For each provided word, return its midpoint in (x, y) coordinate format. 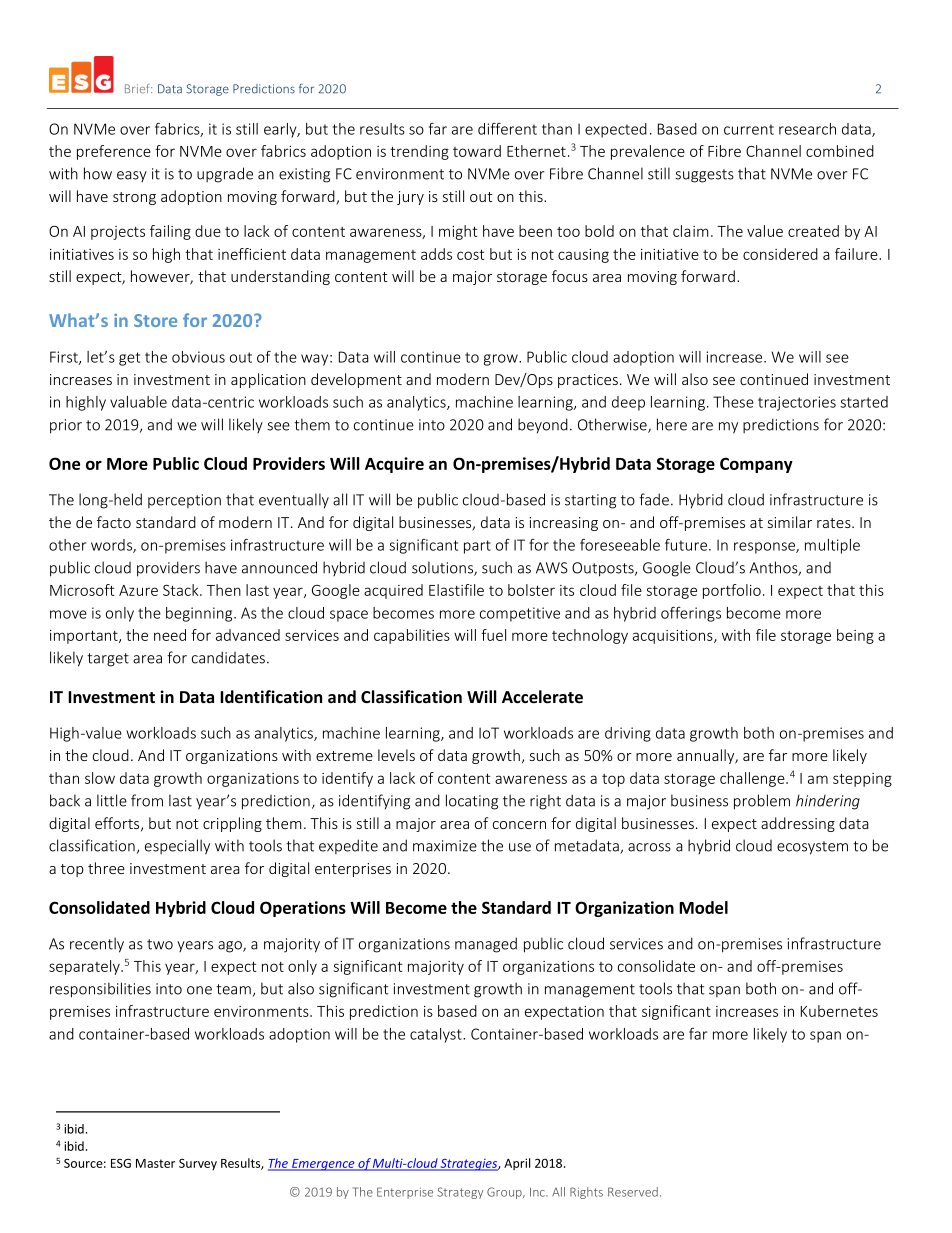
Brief (138, 88)
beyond (543, 426)
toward (477, 151)
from (147, 800)
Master (155, 1163)
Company (756, 465)
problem (762, 802)
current (749, 129)
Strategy (460, 1193)
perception (184, 501)
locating (472, 802)
